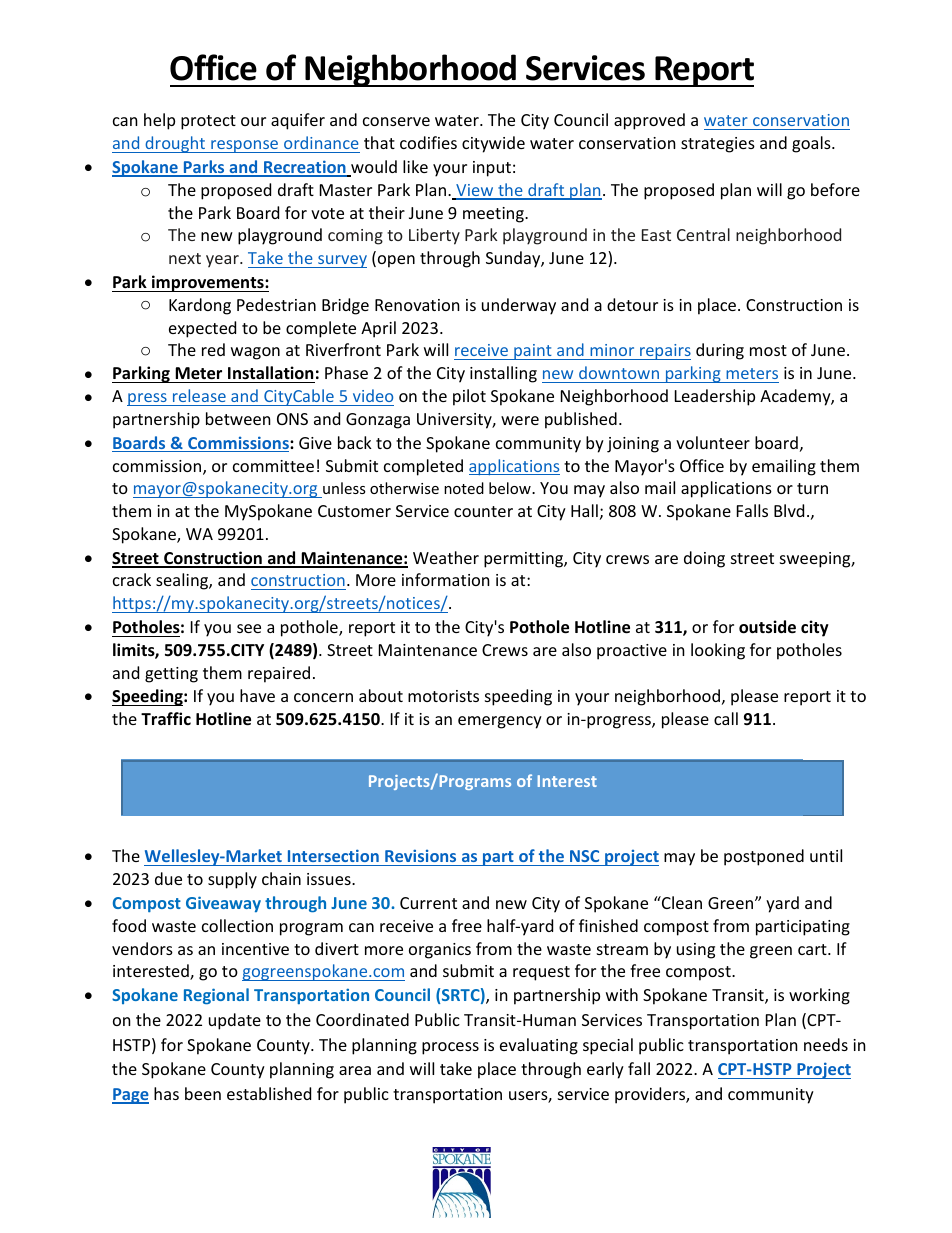 Image resolution: width=952 pixels, height=1233 pixels. I want to click on needs, so click(826, 1044).
